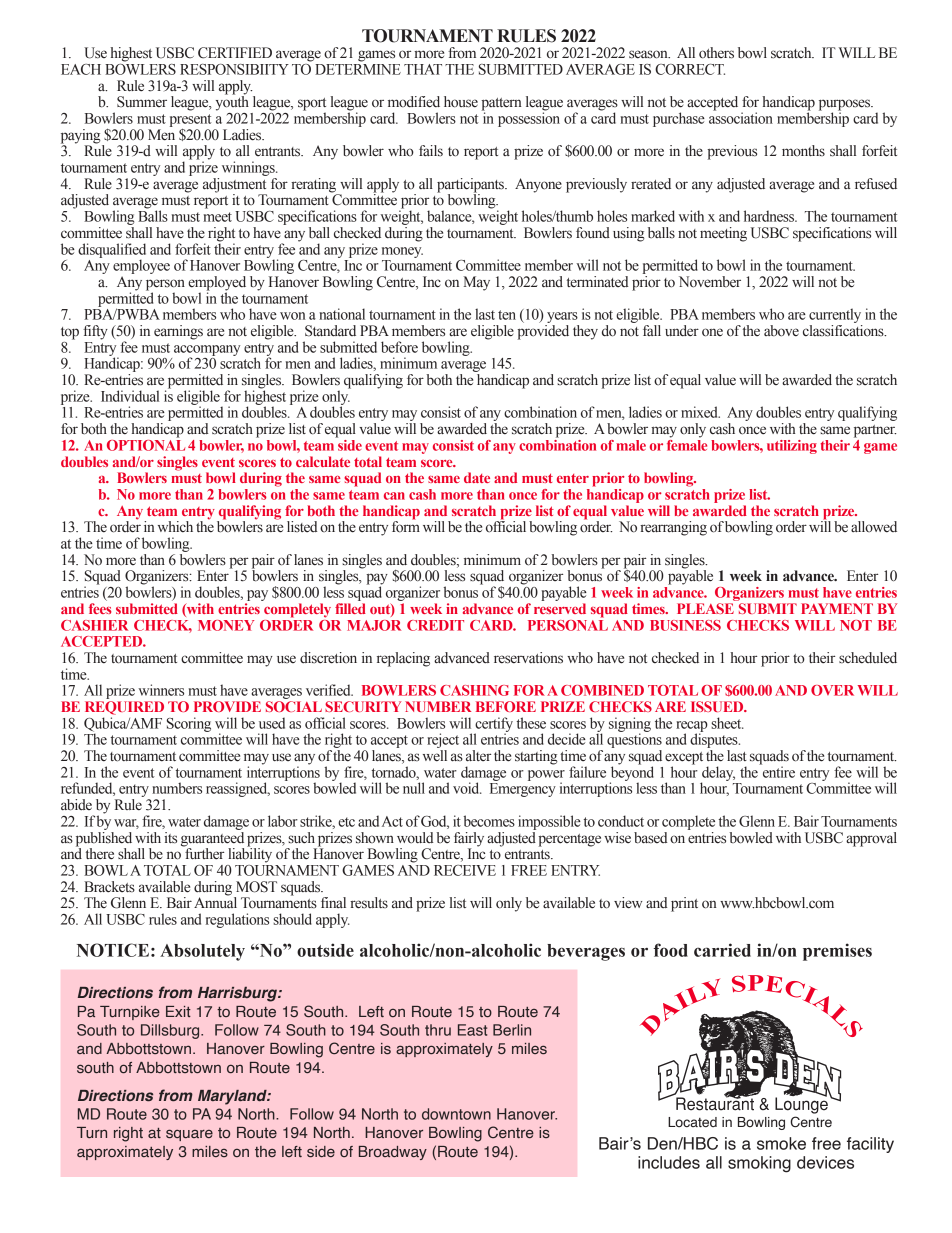 This image has height=1233, width=952. What do you see at coordinates (142, 102) in the image?
I see `Summer` at bounding box center [142, 102].
